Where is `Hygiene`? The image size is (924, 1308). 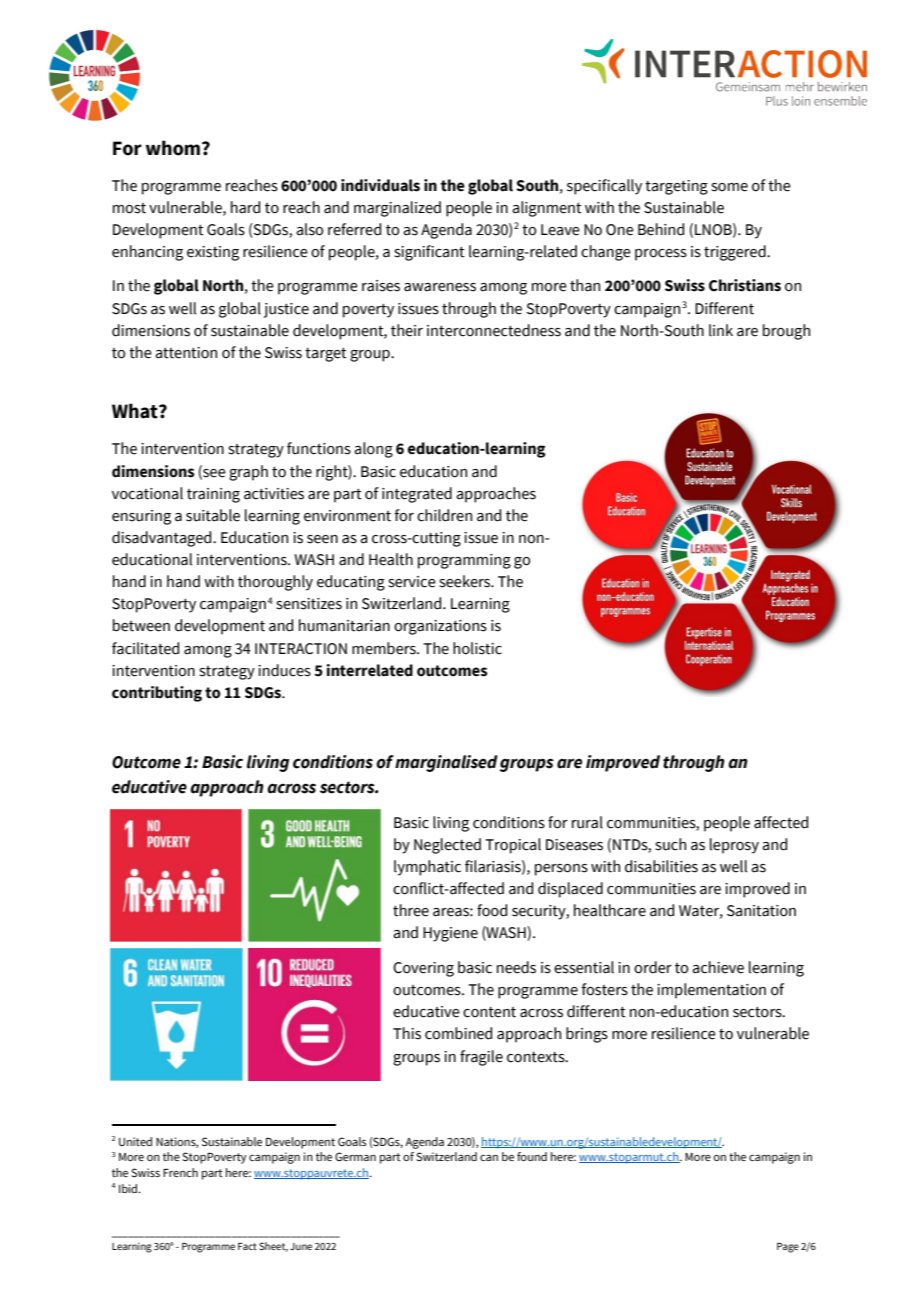
Hygiene is located at coordinates (450, 934).
